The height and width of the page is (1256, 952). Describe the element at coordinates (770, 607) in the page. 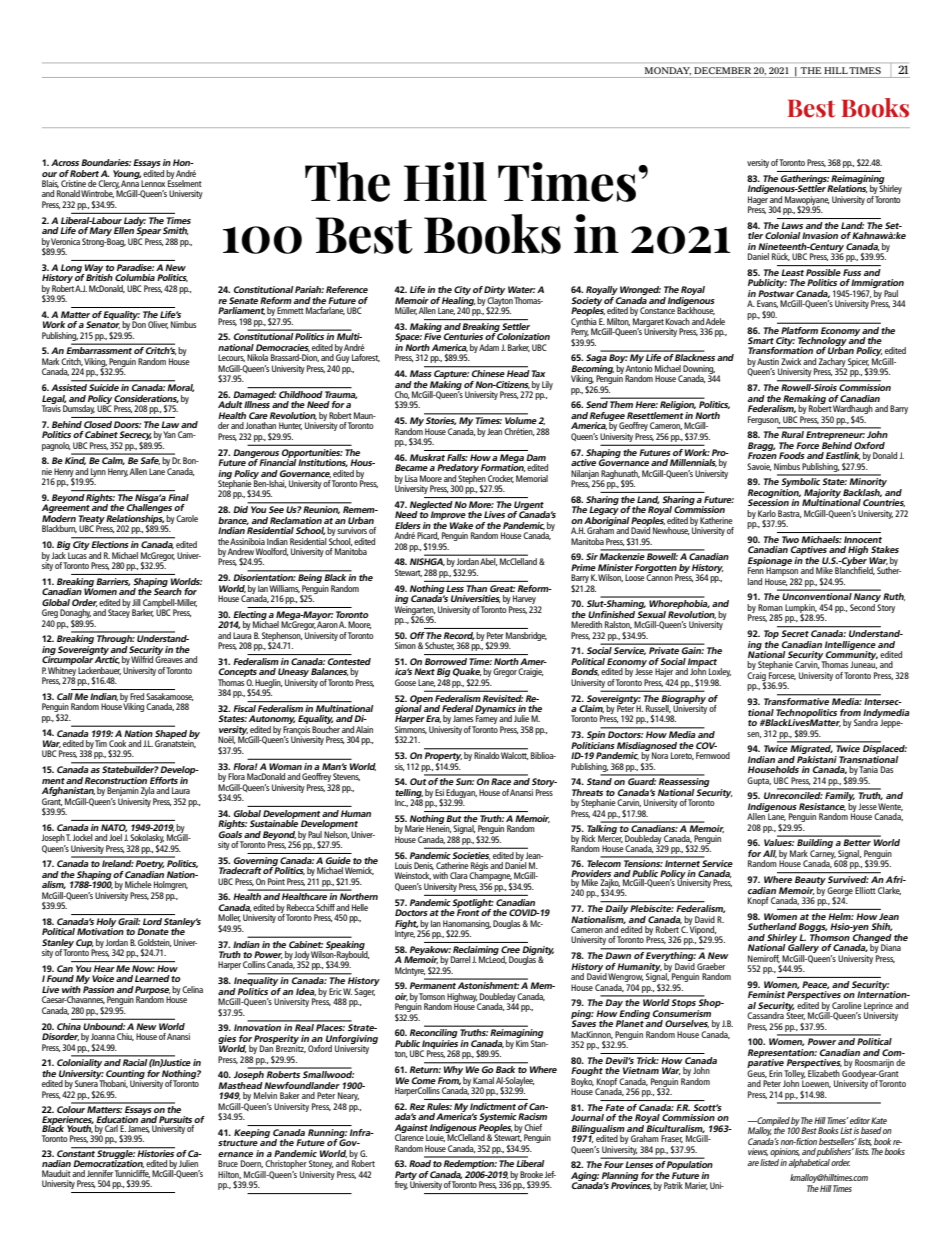

I see `Roman` at that location.
